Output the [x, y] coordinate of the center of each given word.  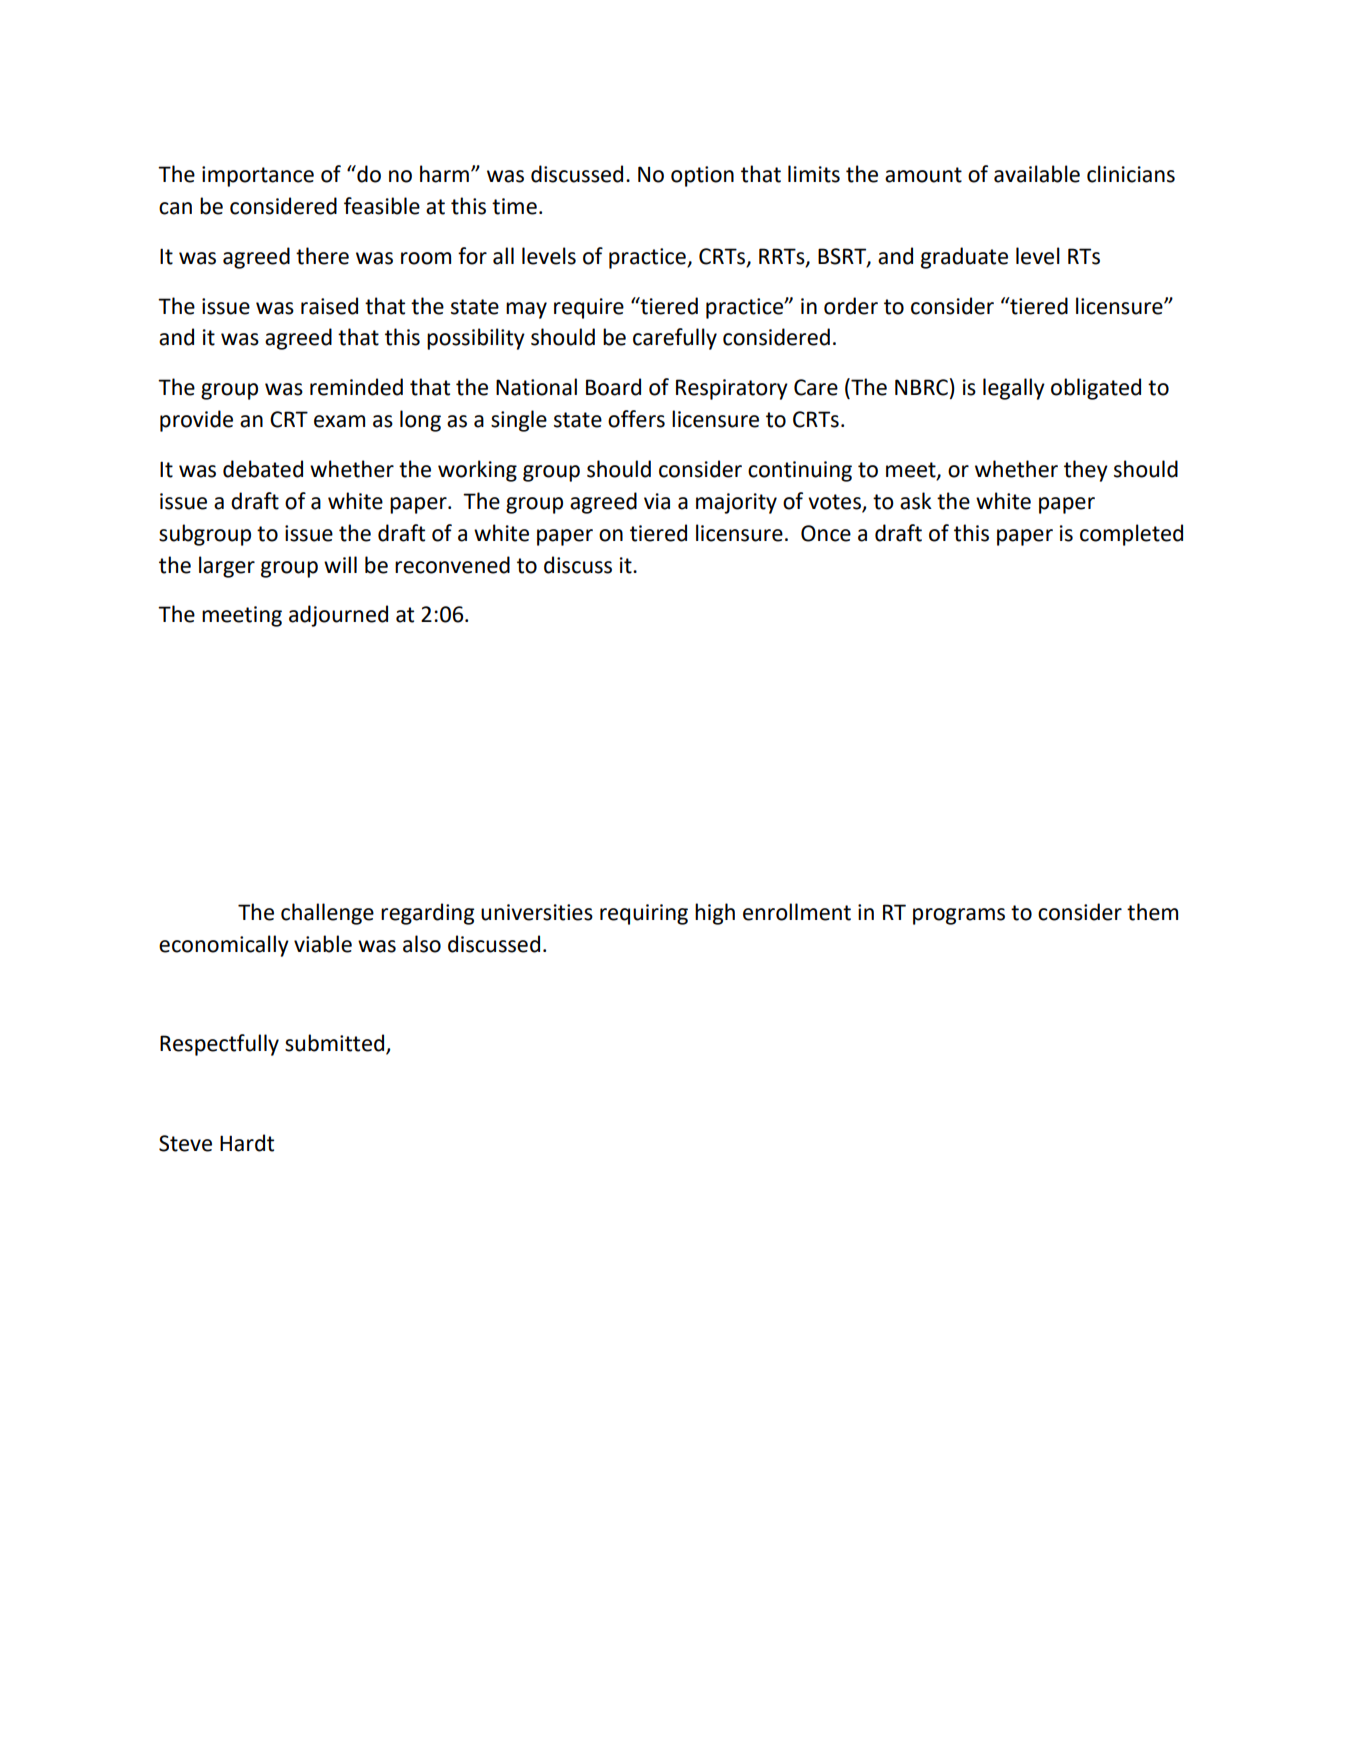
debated [263, 469]
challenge [327, 914]
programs [959, 916]
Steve [185, 1143]
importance [258, 176]
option [702, 176]
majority [736, 503]
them [1152, 912]
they [1086, 471]
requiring [644, 914]
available [1037, 174]
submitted [336, 1044]
